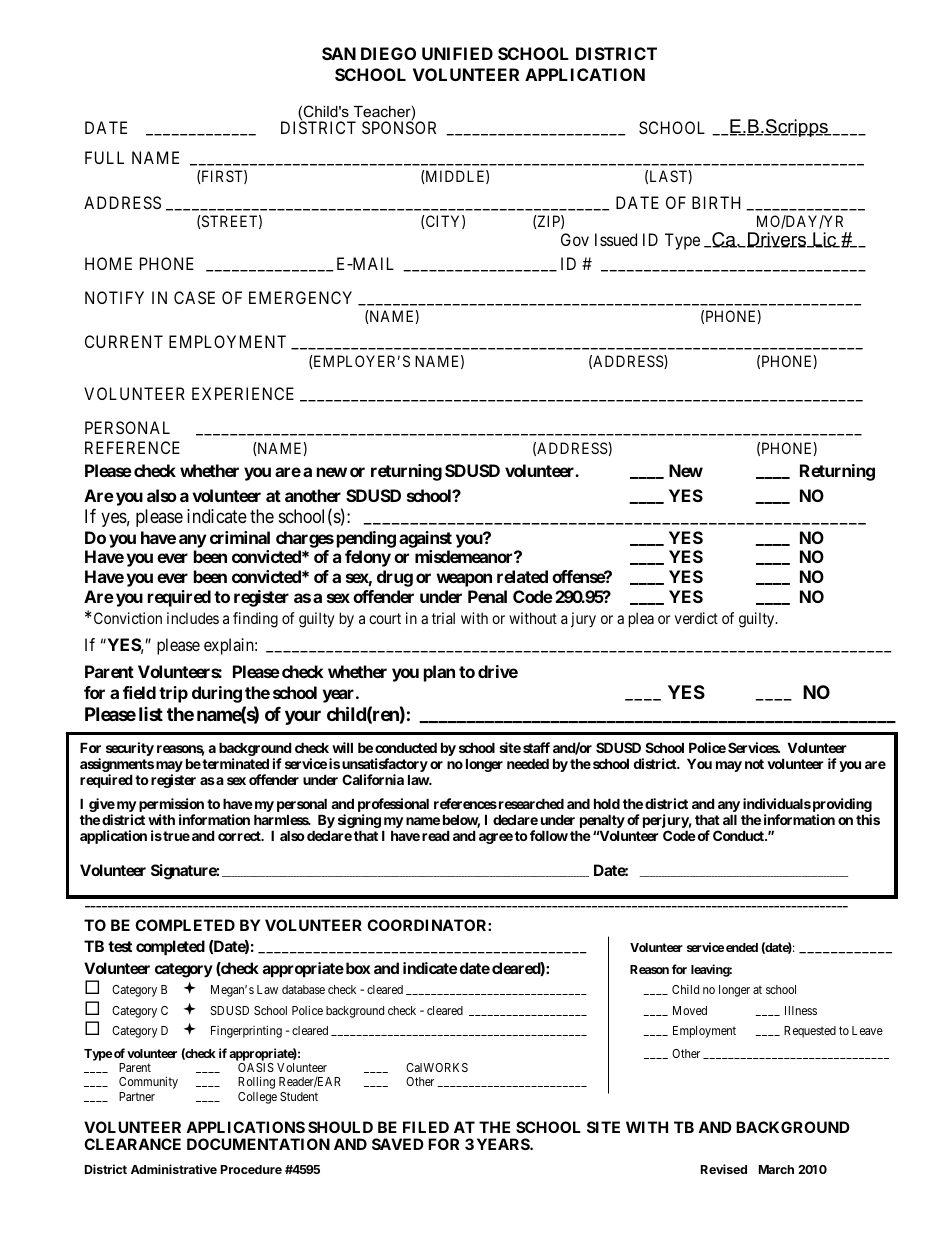 The height and width of the image is (1233, 952). Describe the element at coordinates (696, 618) in the image. I see `verdict` at that location.
